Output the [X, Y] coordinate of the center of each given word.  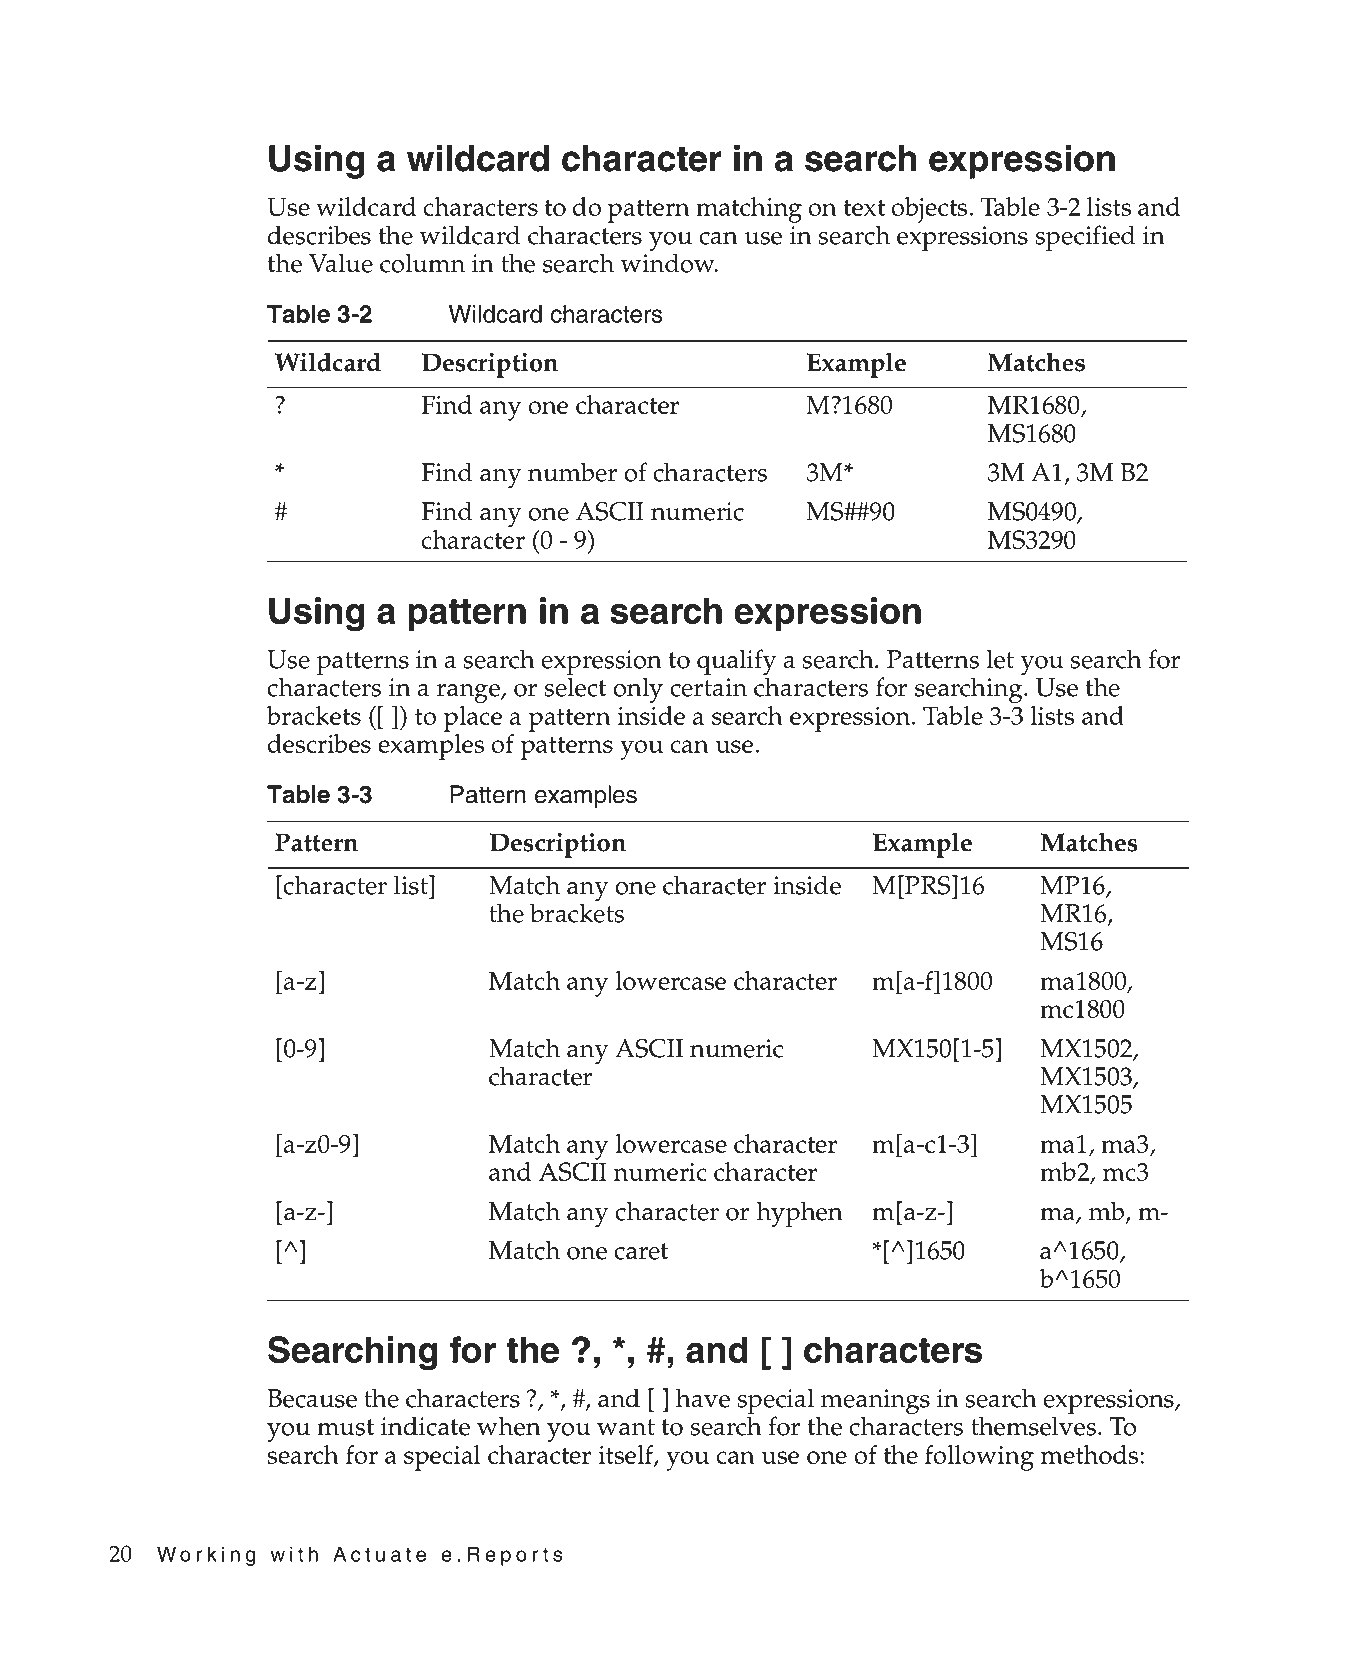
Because [312, 1398]
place [472, 719]
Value [341, 263]
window [668, 263]
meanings [874, 1403]
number [572, 472]
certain [708, 687]
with [294, 1554]
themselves [1033, 1425]
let [1000, 659]
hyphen [799, 1214]
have [703, 1398]
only [638, 690]
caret [641, 1251]
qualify [737, 663]
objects [930, 210]
